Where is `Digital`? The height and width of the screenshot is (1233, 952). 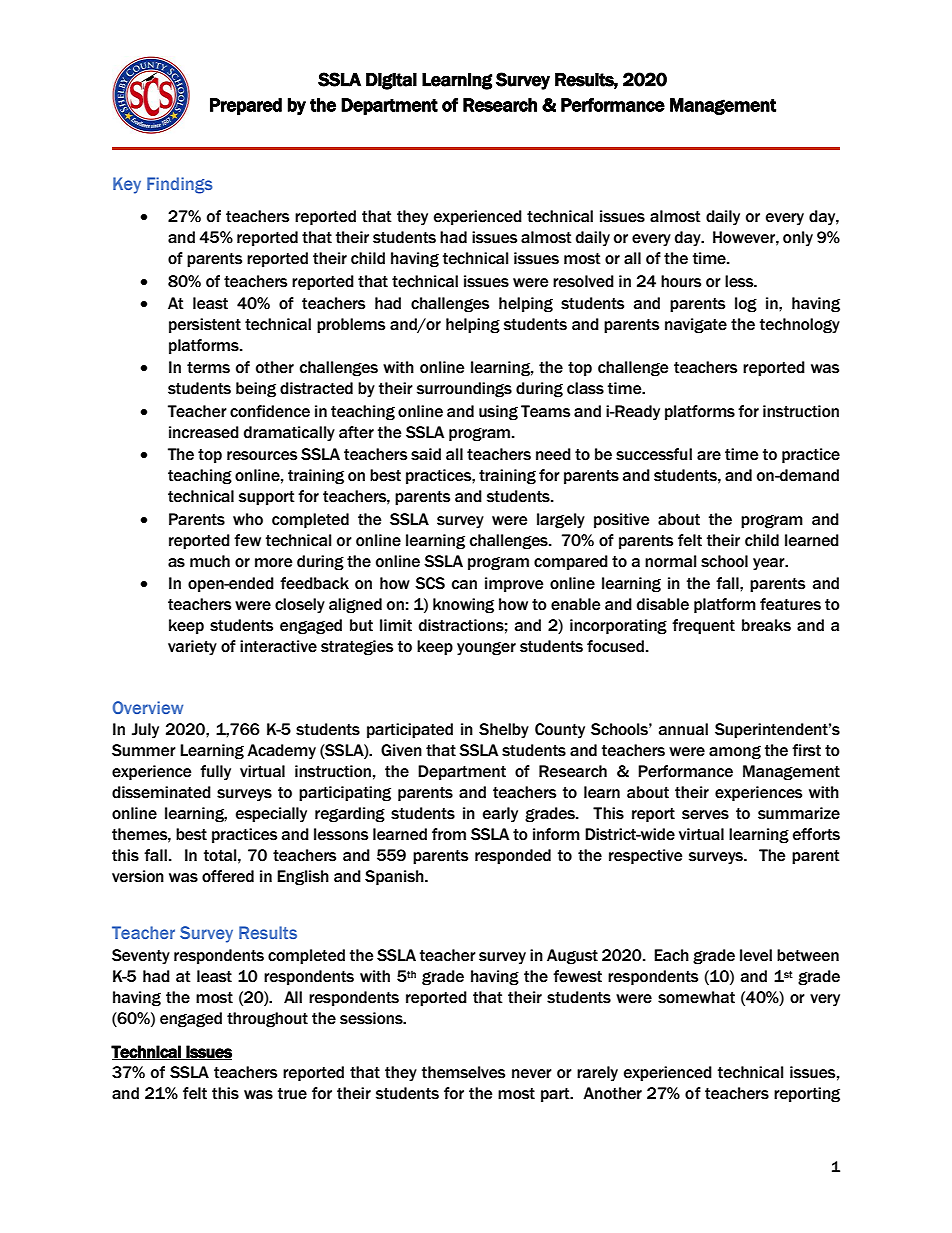 Digital is located at coordinates (391, 81).
